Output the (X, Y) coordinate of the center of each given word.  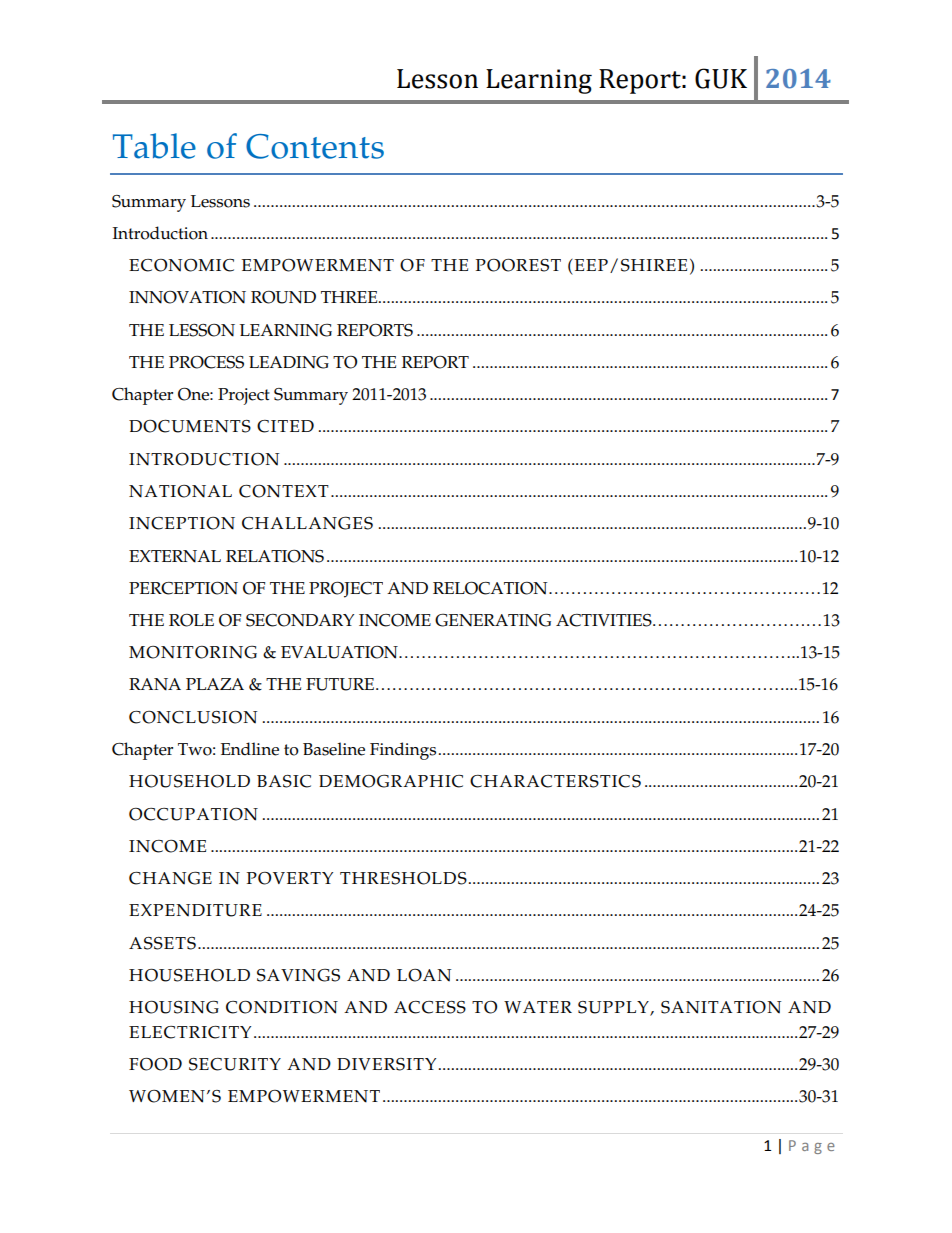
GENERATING (493, 620)
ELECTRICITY (190, 1032)
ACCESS (430, 1007)
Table (154, 146)
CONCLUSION (193, 717)
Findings (403, 751)
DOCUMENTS (190, 426)
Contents (315, 146)
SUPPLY (614, 1008)
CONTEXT (284, 491)
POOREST (518, 265)
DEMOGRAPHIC (391, 781)
